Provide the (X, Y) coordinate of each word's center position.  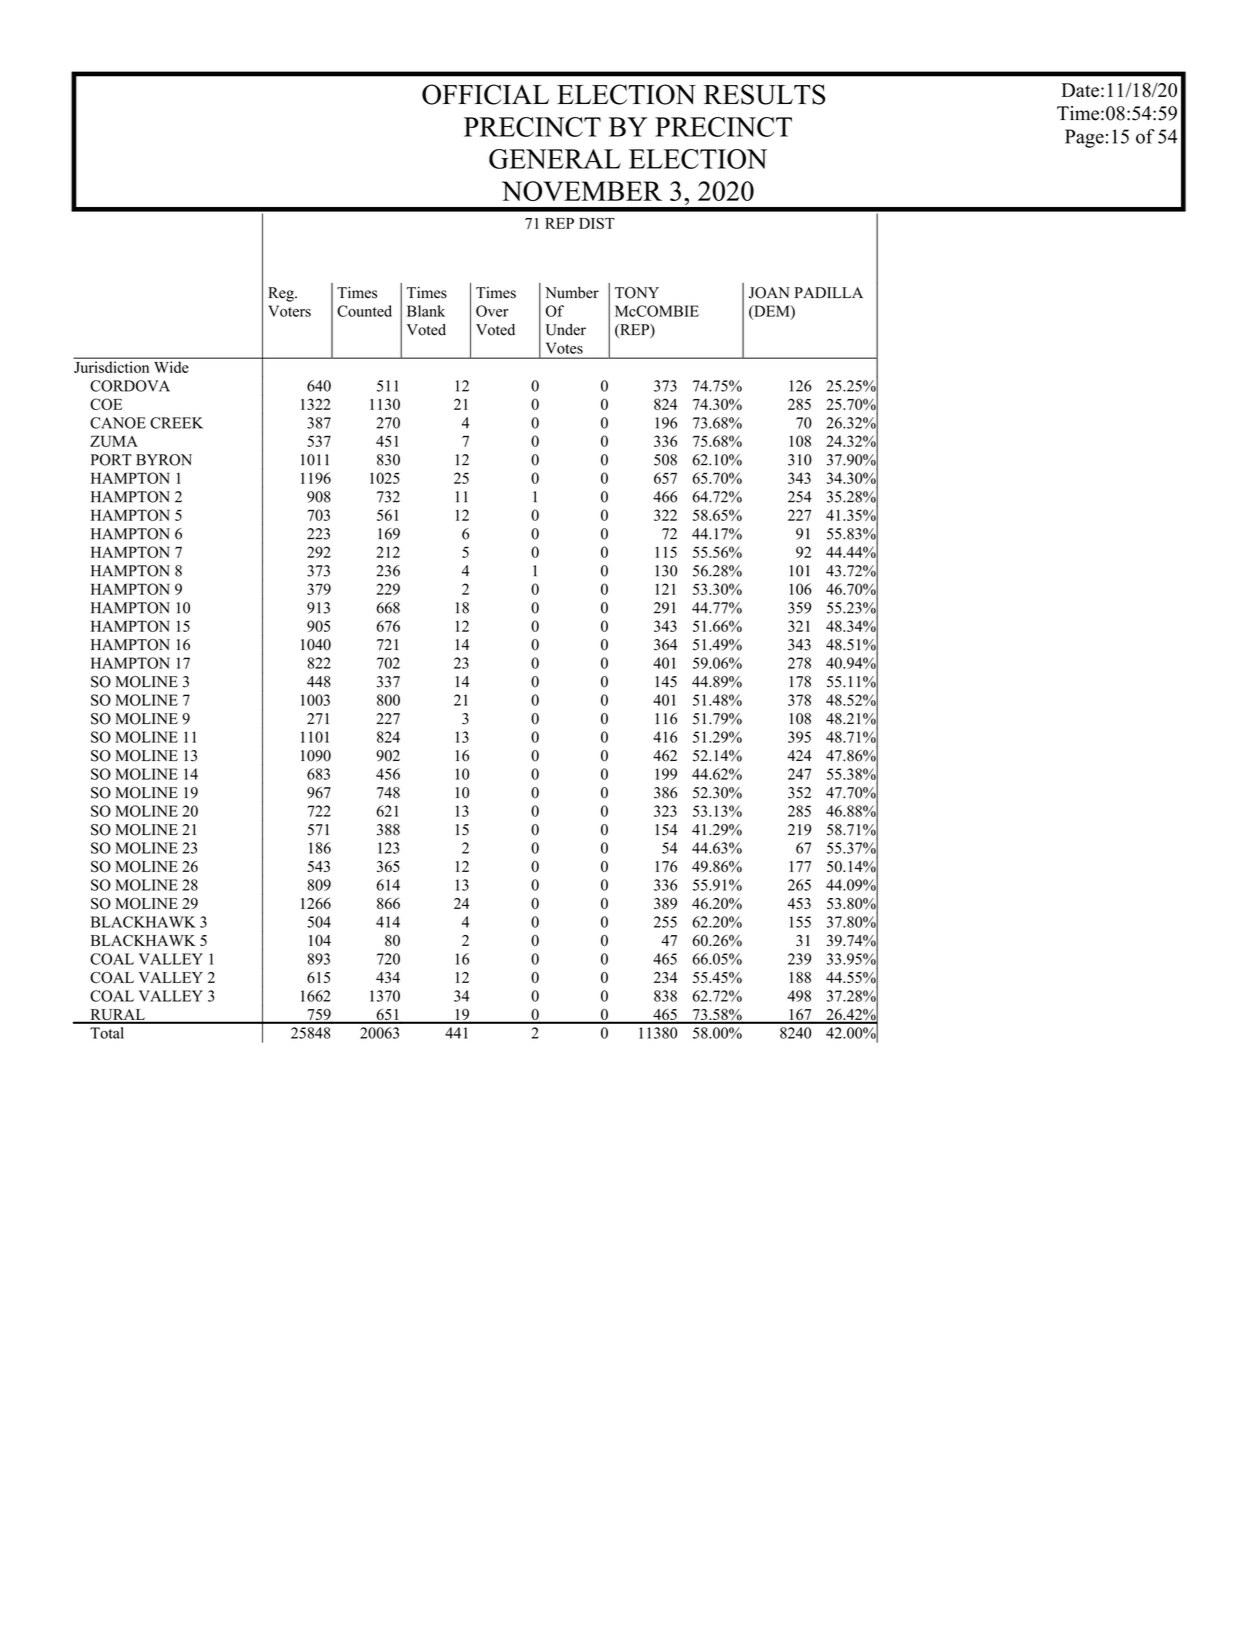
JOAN (769, 293)
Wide (171, 367)
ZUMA (114, 441)
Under (566, 329)
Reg (282, 294)
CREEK (176, 423)
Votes (564, 348)
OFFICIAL (485, 94)
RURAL (117, 1016)
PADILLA (828, 292)
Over (492, 311)
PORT (111, 460)
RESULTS (765, 94)
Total (107, 1033)
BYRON (164, 460)
